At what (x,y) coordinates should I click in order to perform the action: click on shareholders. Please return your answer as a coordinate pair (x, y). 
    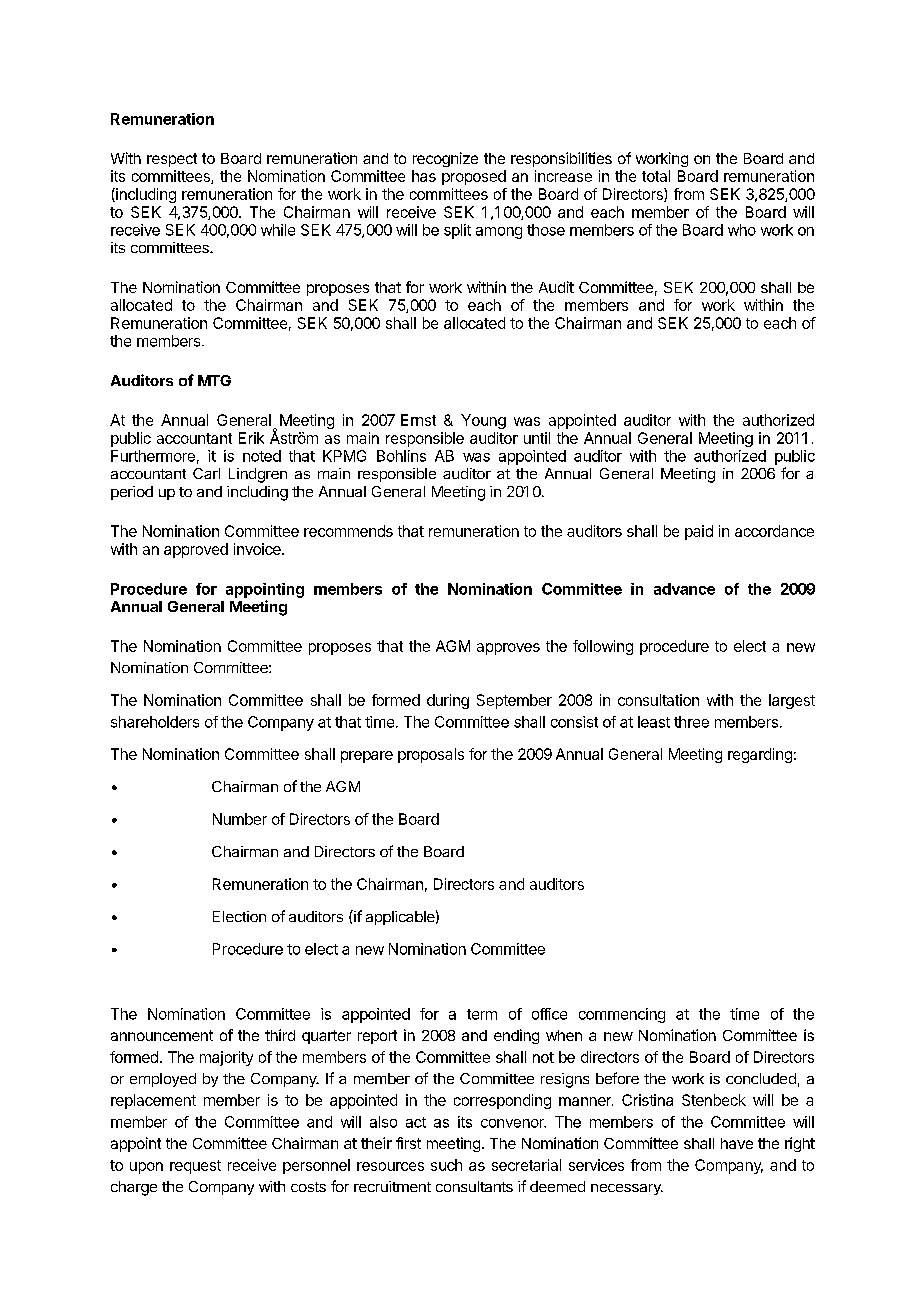
    Looking at the image, I should click on (155, 722).
